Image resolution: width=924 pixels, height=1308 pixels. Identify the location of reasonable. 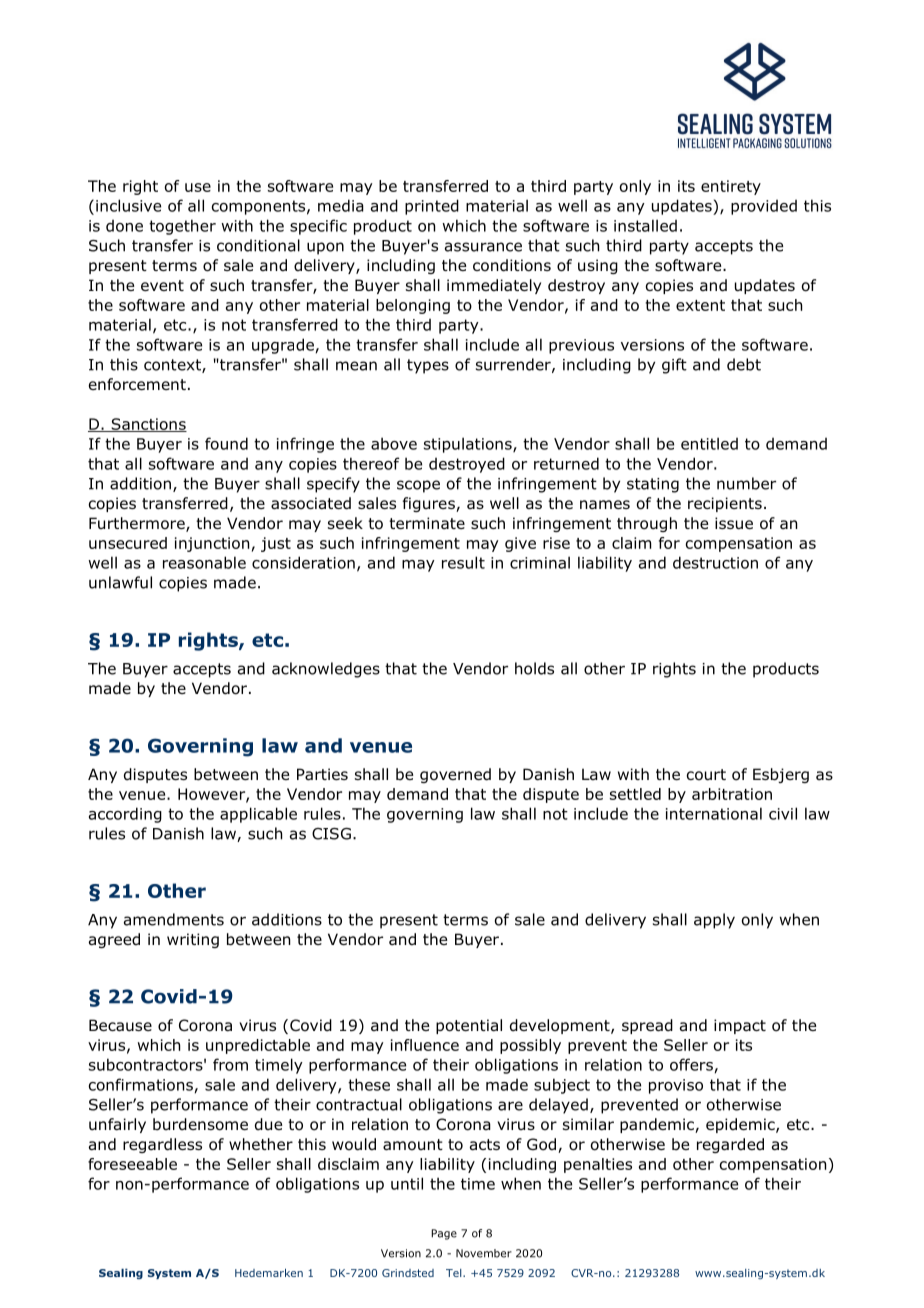
(204, 562).
